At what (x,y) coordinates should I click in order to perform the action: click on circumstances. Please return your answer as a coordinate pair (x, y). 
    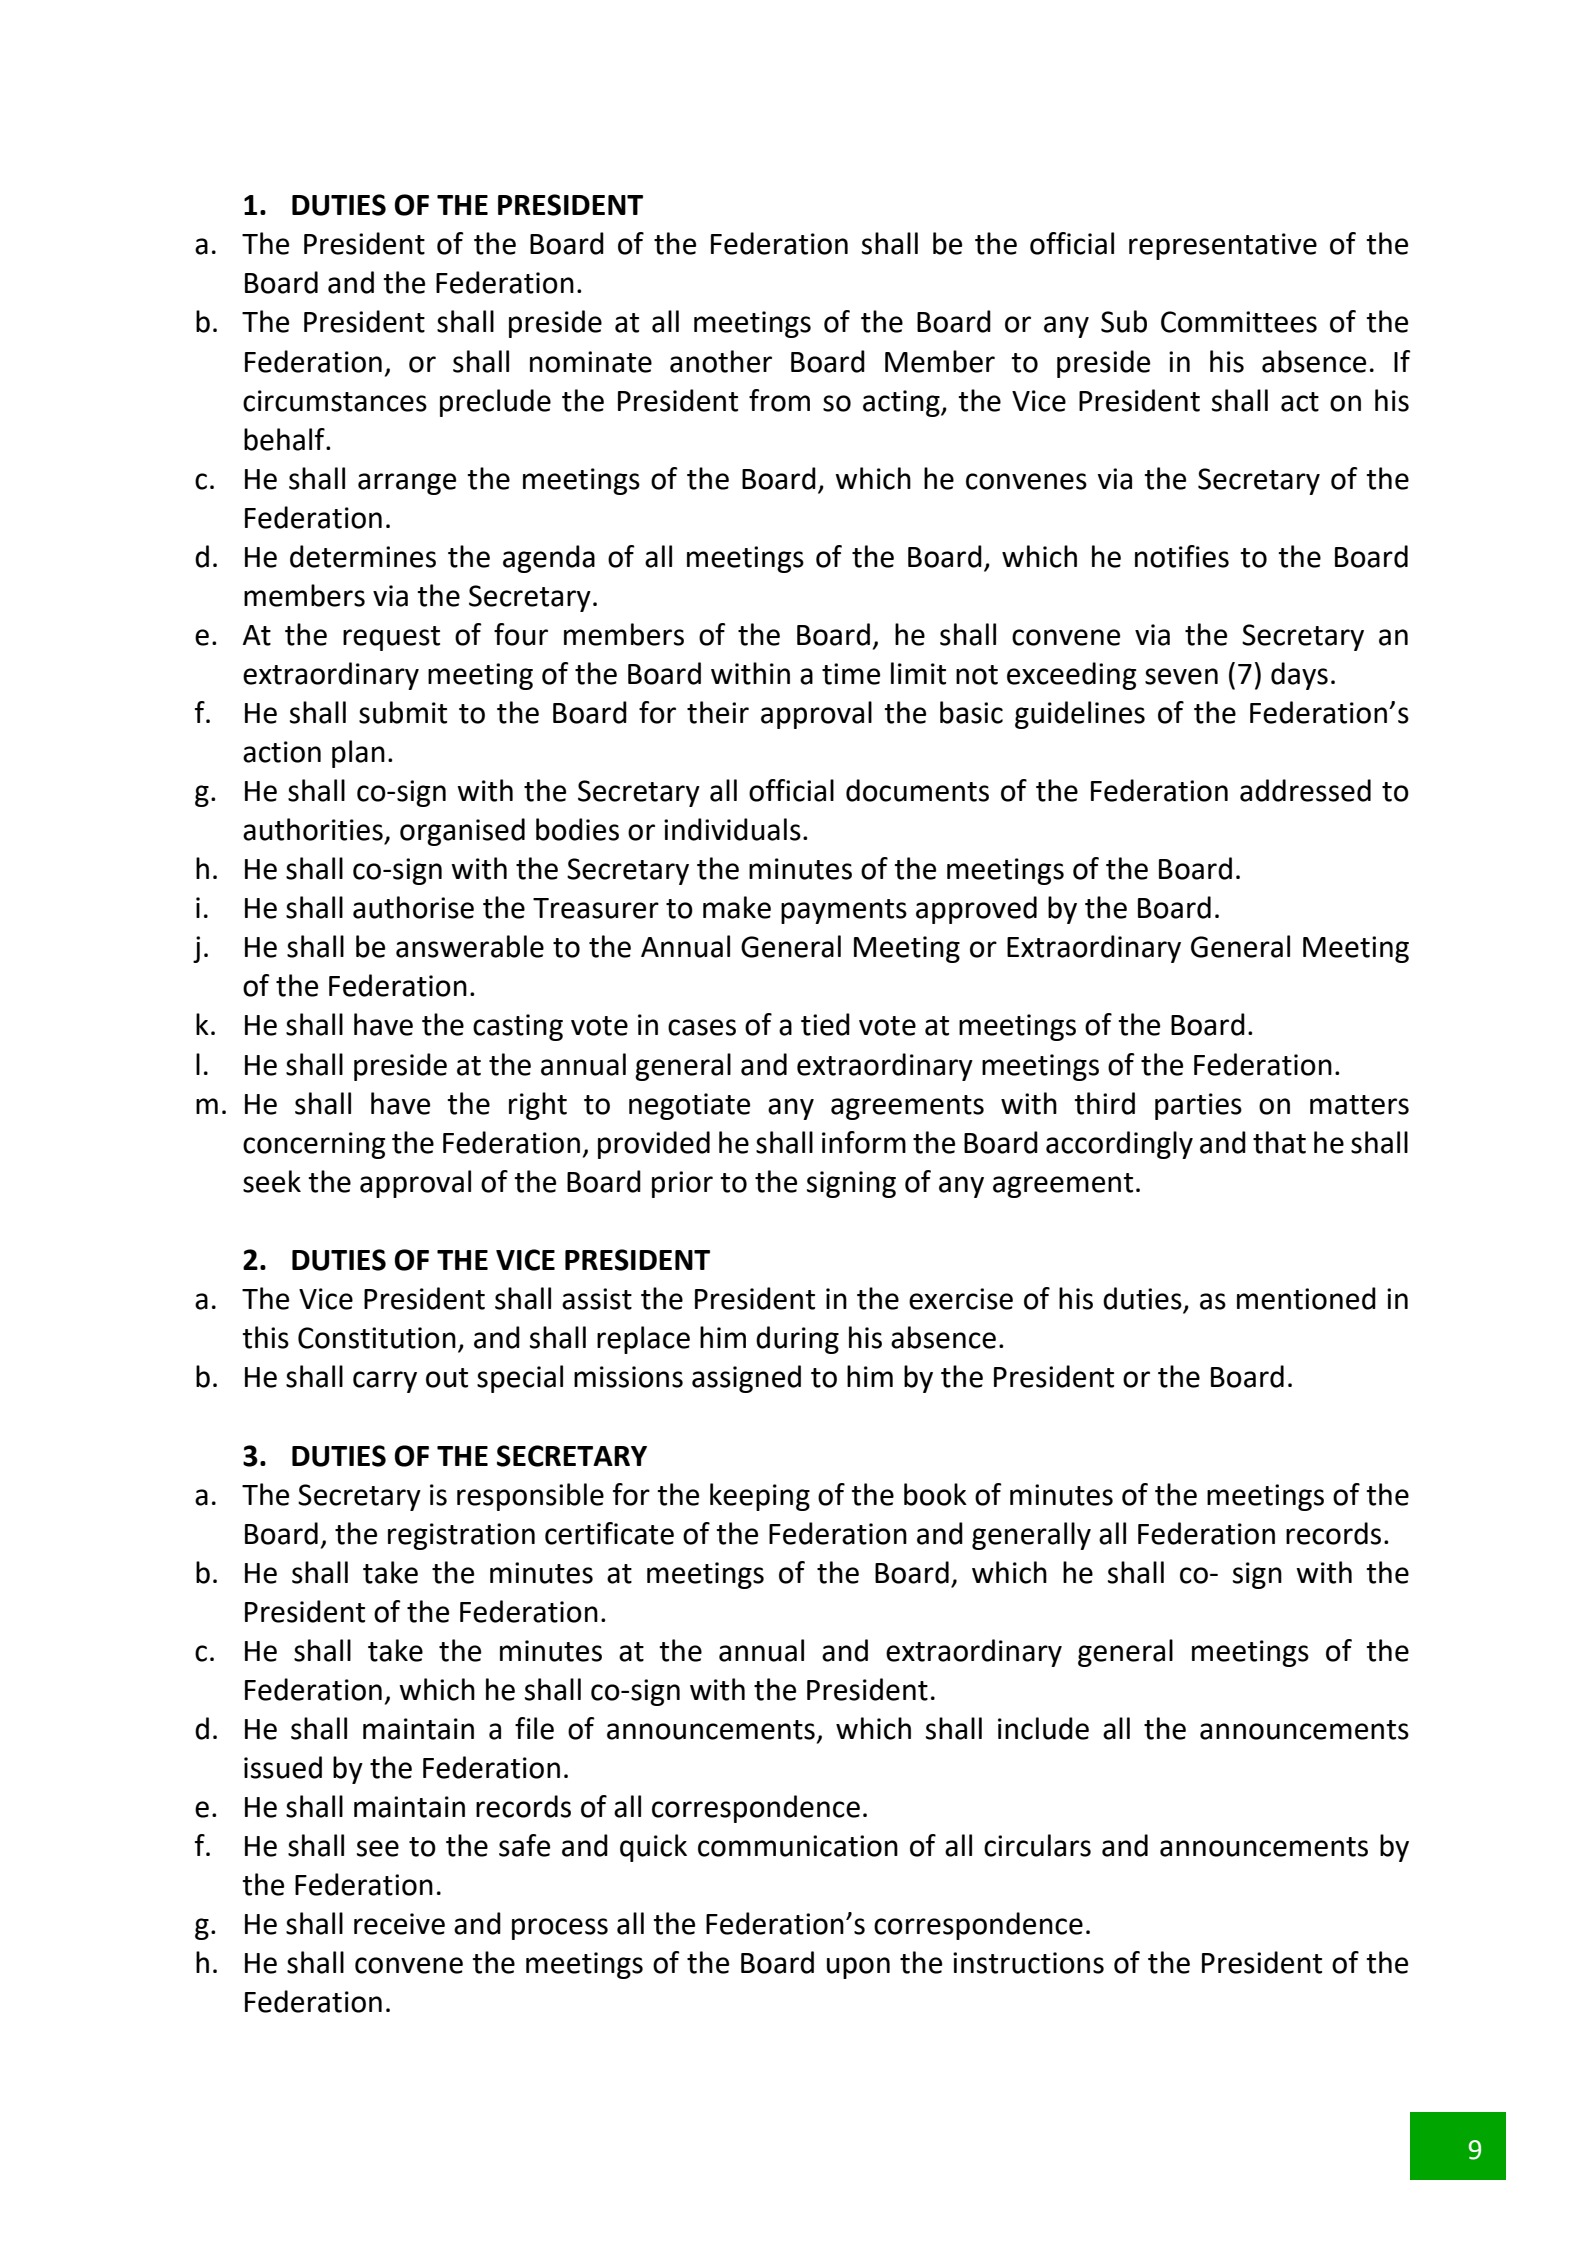
    Looking at the image, I should click on (335, 401).
